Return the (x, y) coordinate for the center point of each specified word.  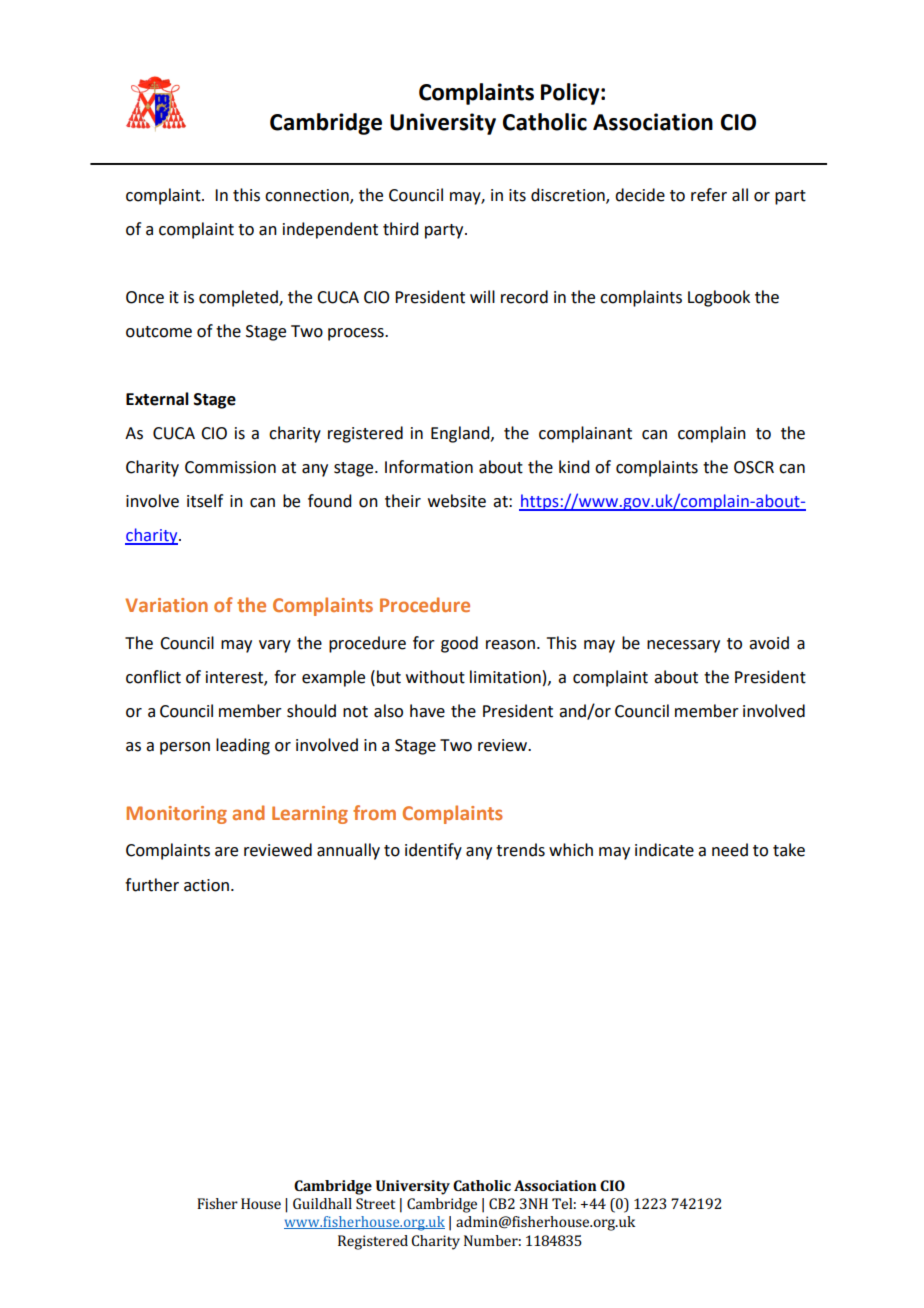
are (226, 852)
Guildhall (322, 1203)
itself (205, 501)
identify (433, 851)
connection (308, 196)
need (730, 850)
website (457, 501)
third (400, 229)
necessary (683, 646)
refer (709, 195)
